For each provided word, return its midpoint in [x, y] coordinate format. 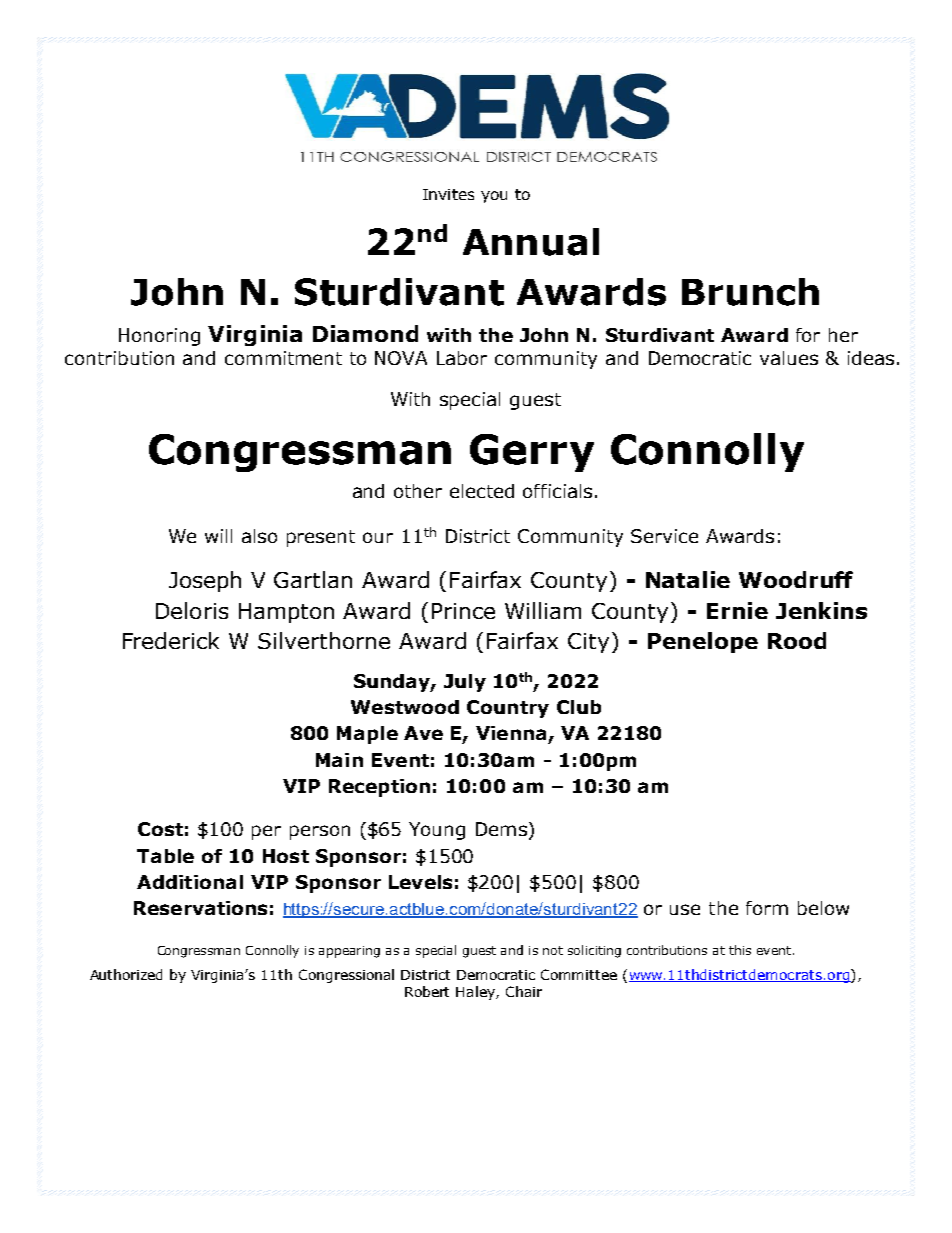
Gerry [532, 453]
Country [508, 709]
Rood [797, 640]
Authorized [126, 974]
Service [664, 536]
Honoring [159, 337]
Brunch [750, 292]
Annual [531, 242]
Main [339, 760]
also [259, 536]
